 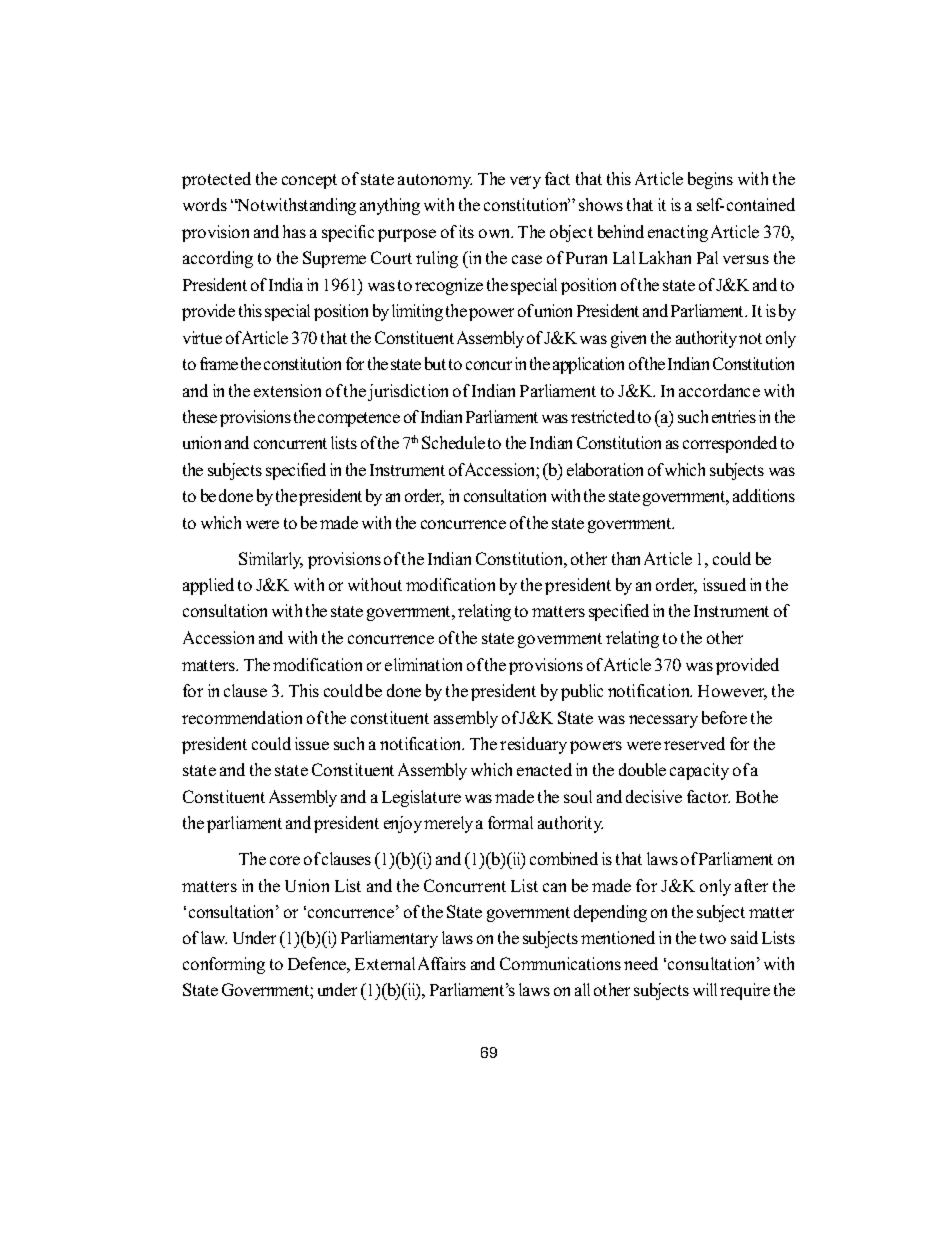 I want to click on conforming, so click(x=224, y=965).
